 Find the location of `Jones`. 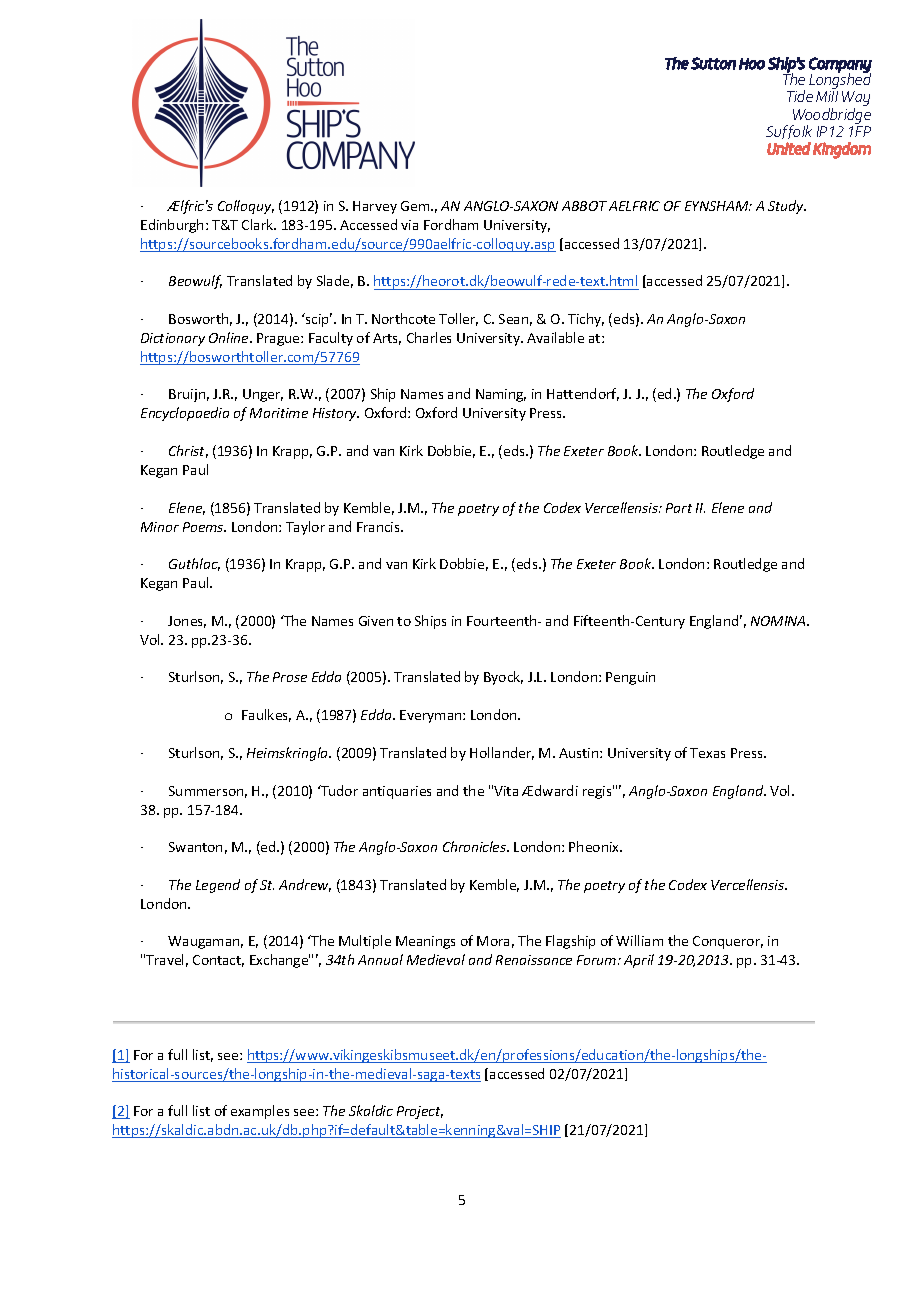

Jones is located at coordinates (187, 622).
